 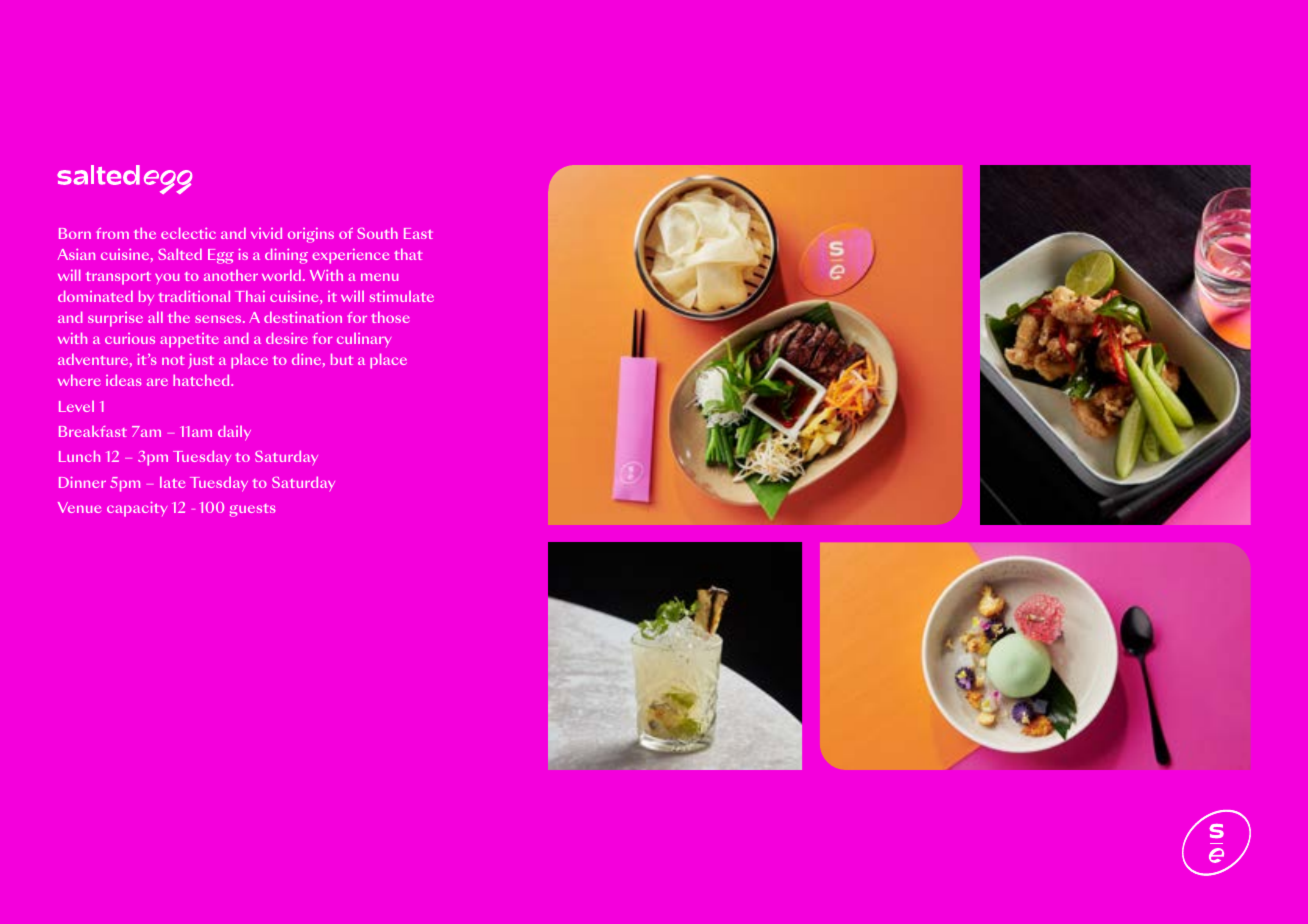 What do you see at coordinates (137, 509) in the image?
I see `capacity` at bounding box center [137, 509].
